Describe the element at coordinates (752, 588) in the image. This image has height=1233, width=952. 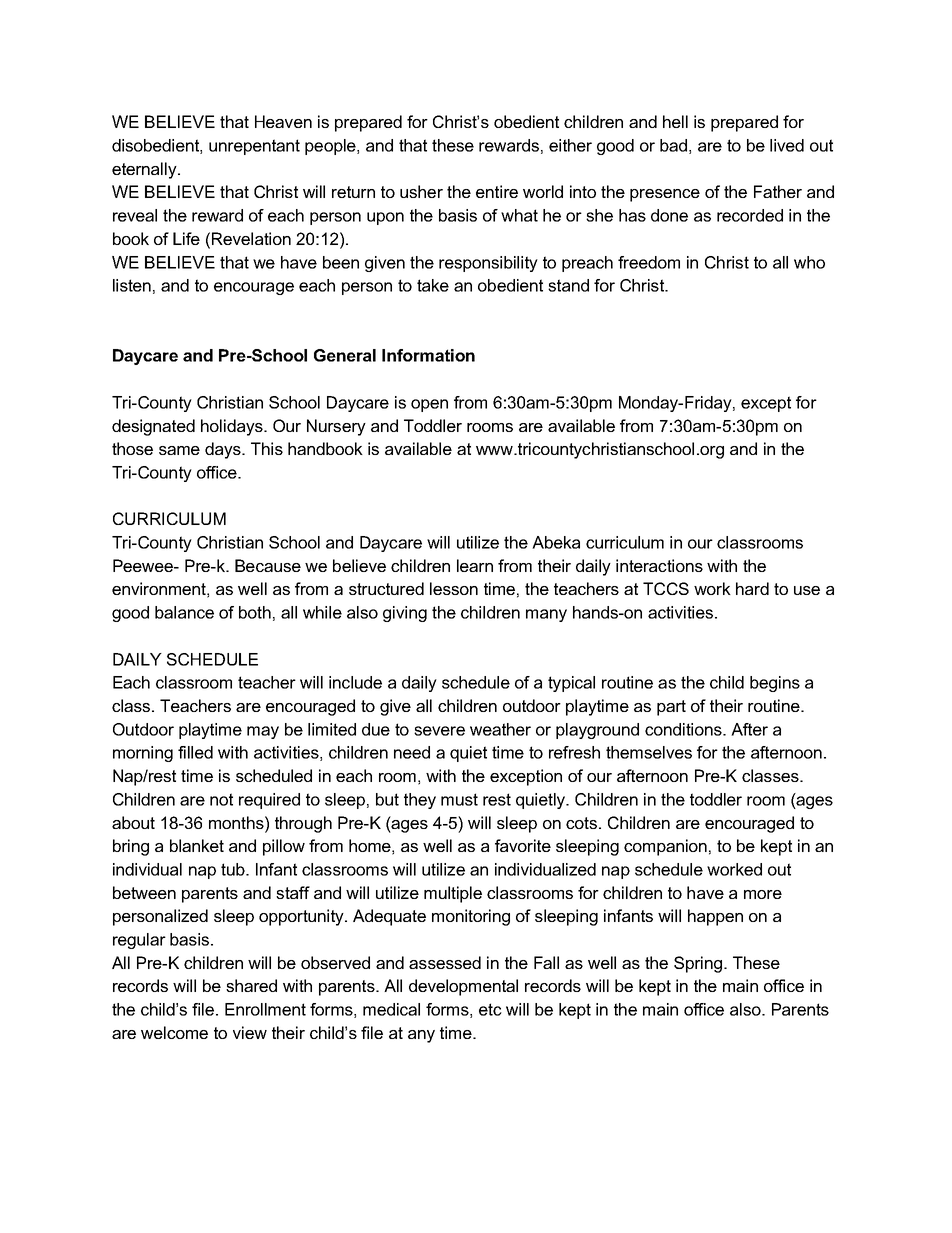
I see `hard` at that location.
